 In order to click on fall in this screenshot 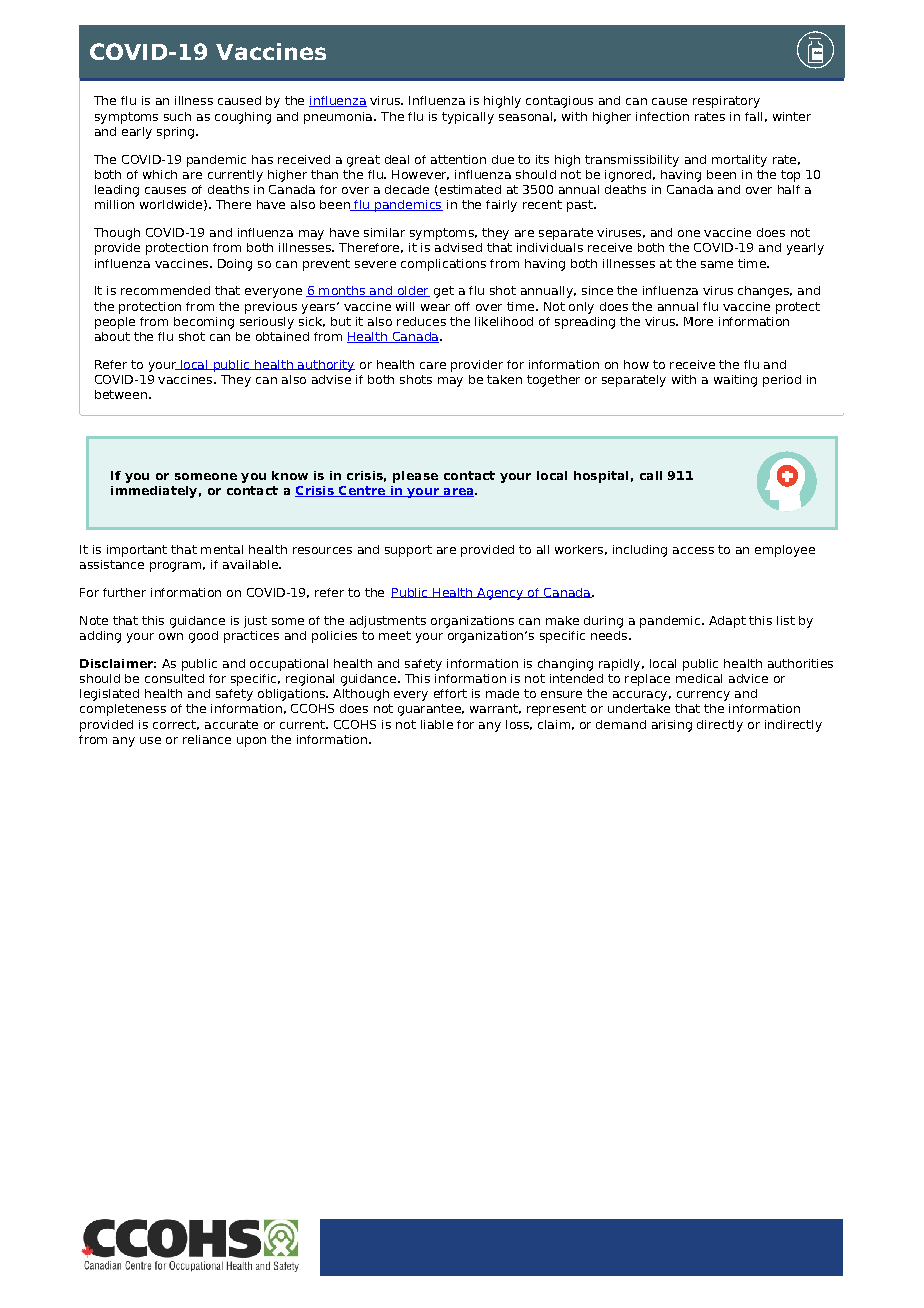, I will do `click(753, 116)`.
